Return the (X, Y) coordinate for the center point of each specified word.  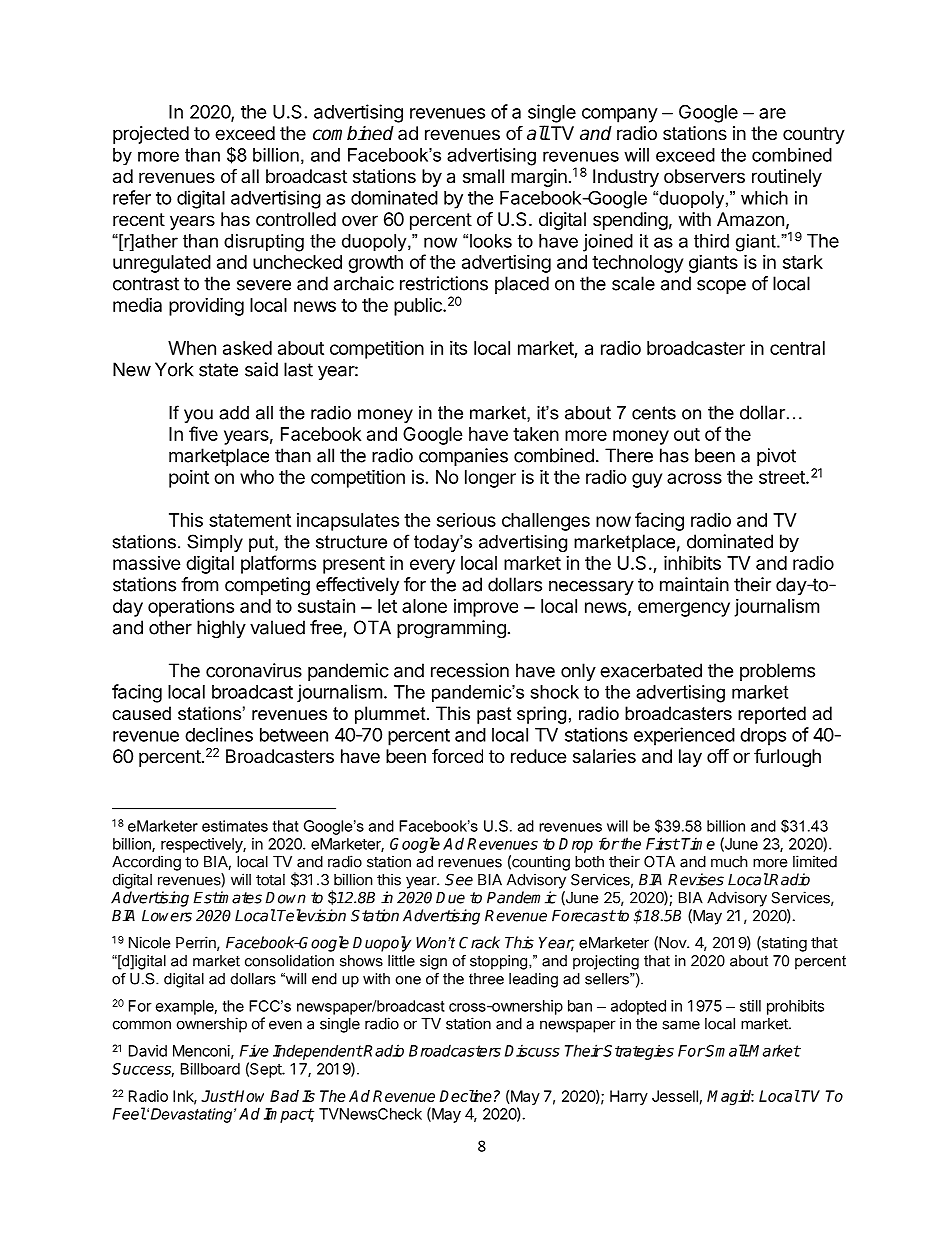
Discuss (532, 1050)
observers (704, 176)
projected (151, 135)
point (189, 479)
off (718, 755)
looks (491, 241)
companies (463, 457)
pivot (776, 457)
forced (457, 756)
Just (217, 1096)
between (294, 735)
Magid (730, 1097)
